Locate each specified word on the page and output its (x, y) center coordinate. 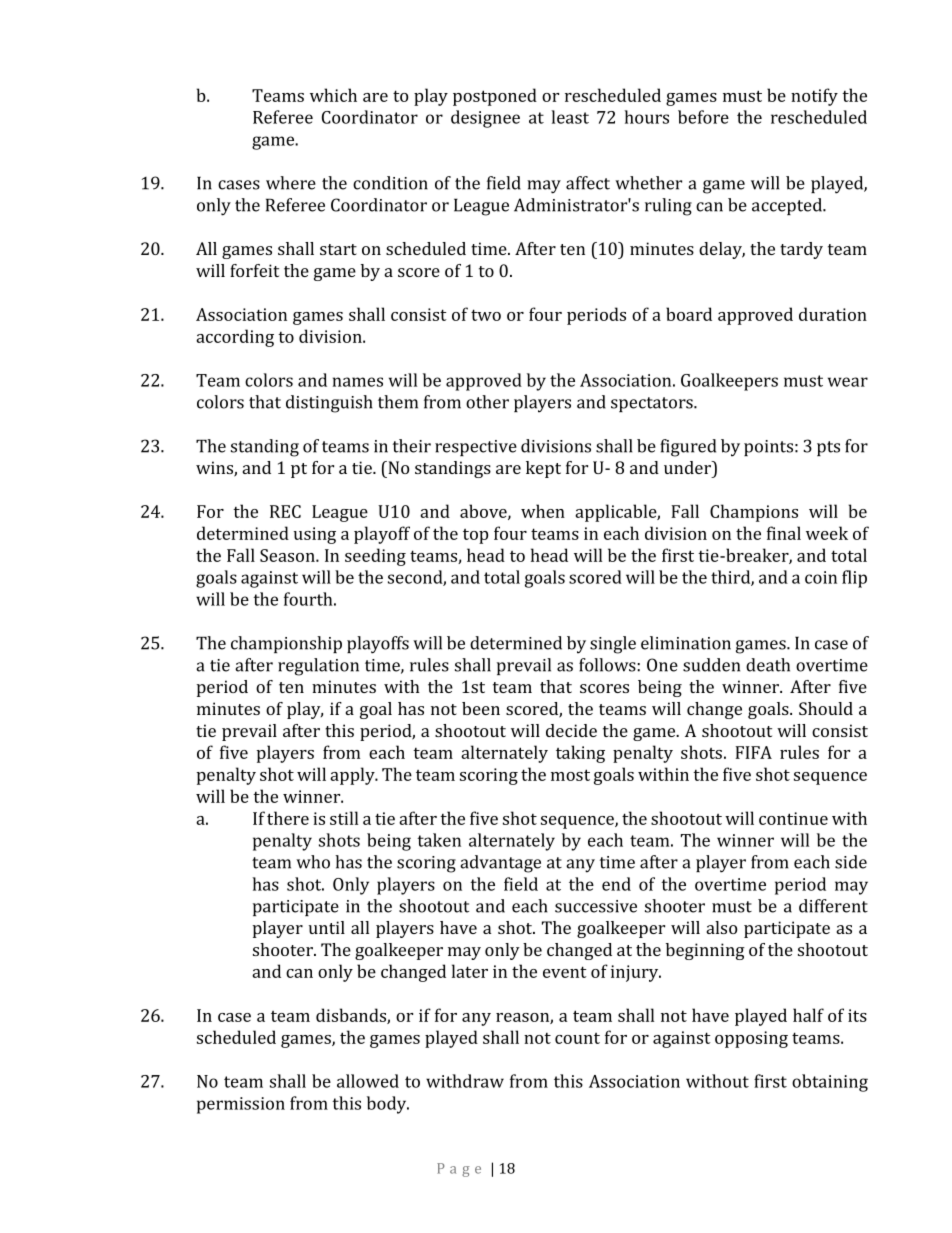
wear (848, 382)
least (570, 117)
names (358, 382)
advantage (500, 864)
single (613, 645)
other (487, 402)
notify (814, 97)
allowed (368, 1081)
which (333, 95)
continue (793, 818)
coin (821, 577)
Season (288, 555)
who (313, 862)
